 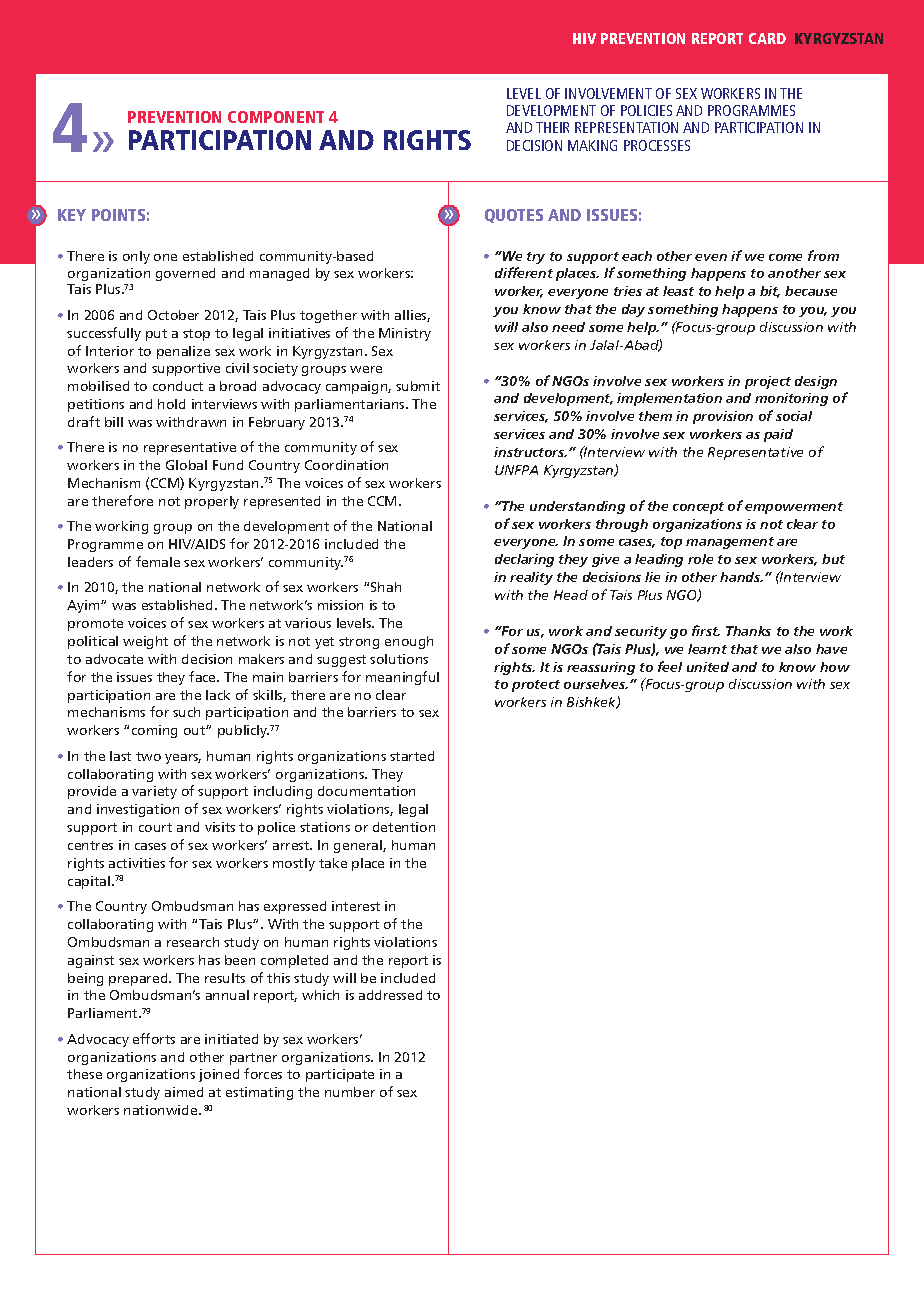 What do you see at coordinates (552, 127) in the screenshot?
I see `THEIR` at bounding box center [552, 127].
